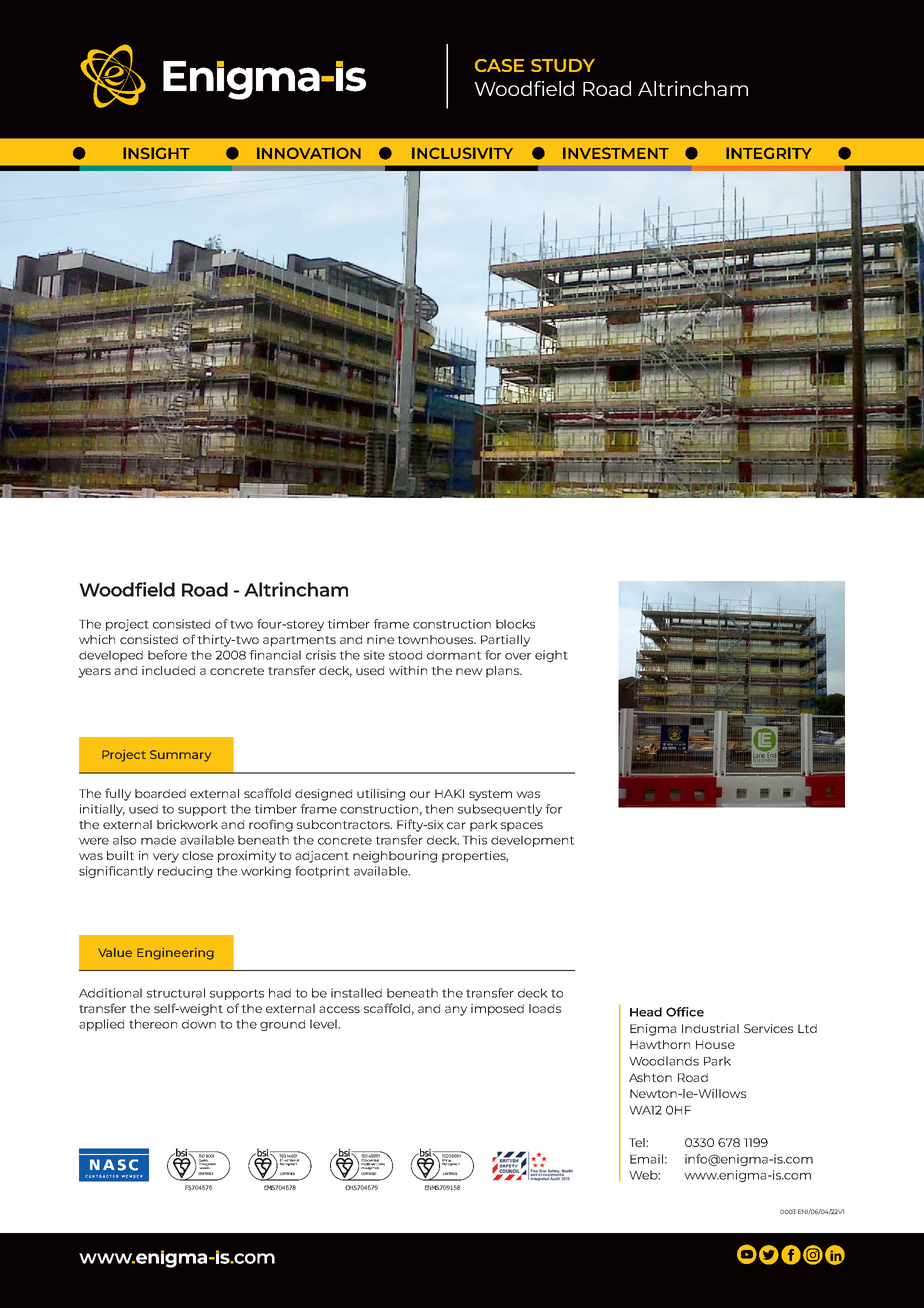  What do you see at coordinates (499, 65) in the screenshot?
I see `CASE` at bounding box center [499, 65].
